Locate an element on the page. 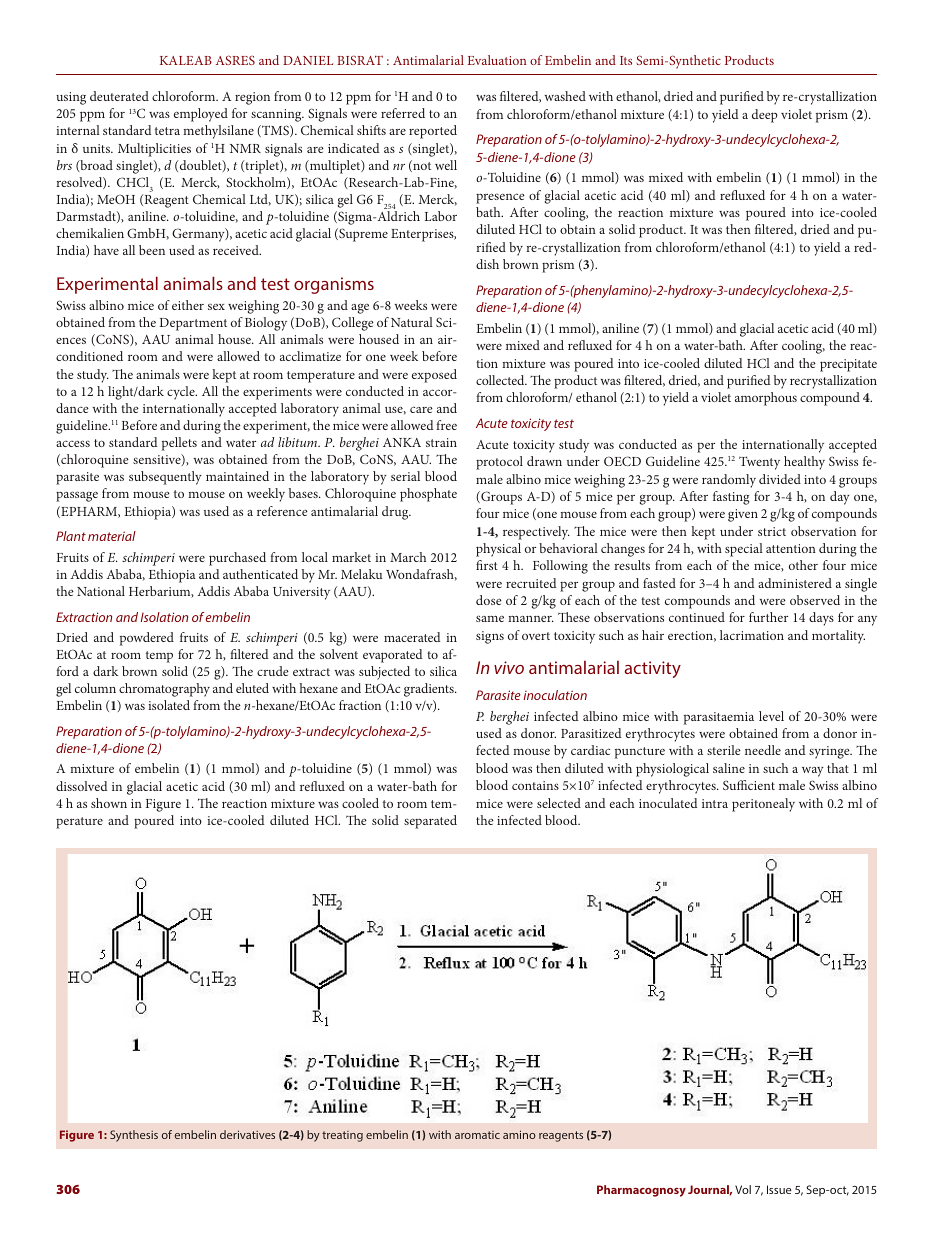 The height and width of the image is (1233, 952). employed is located at coordinates (201, 115).
